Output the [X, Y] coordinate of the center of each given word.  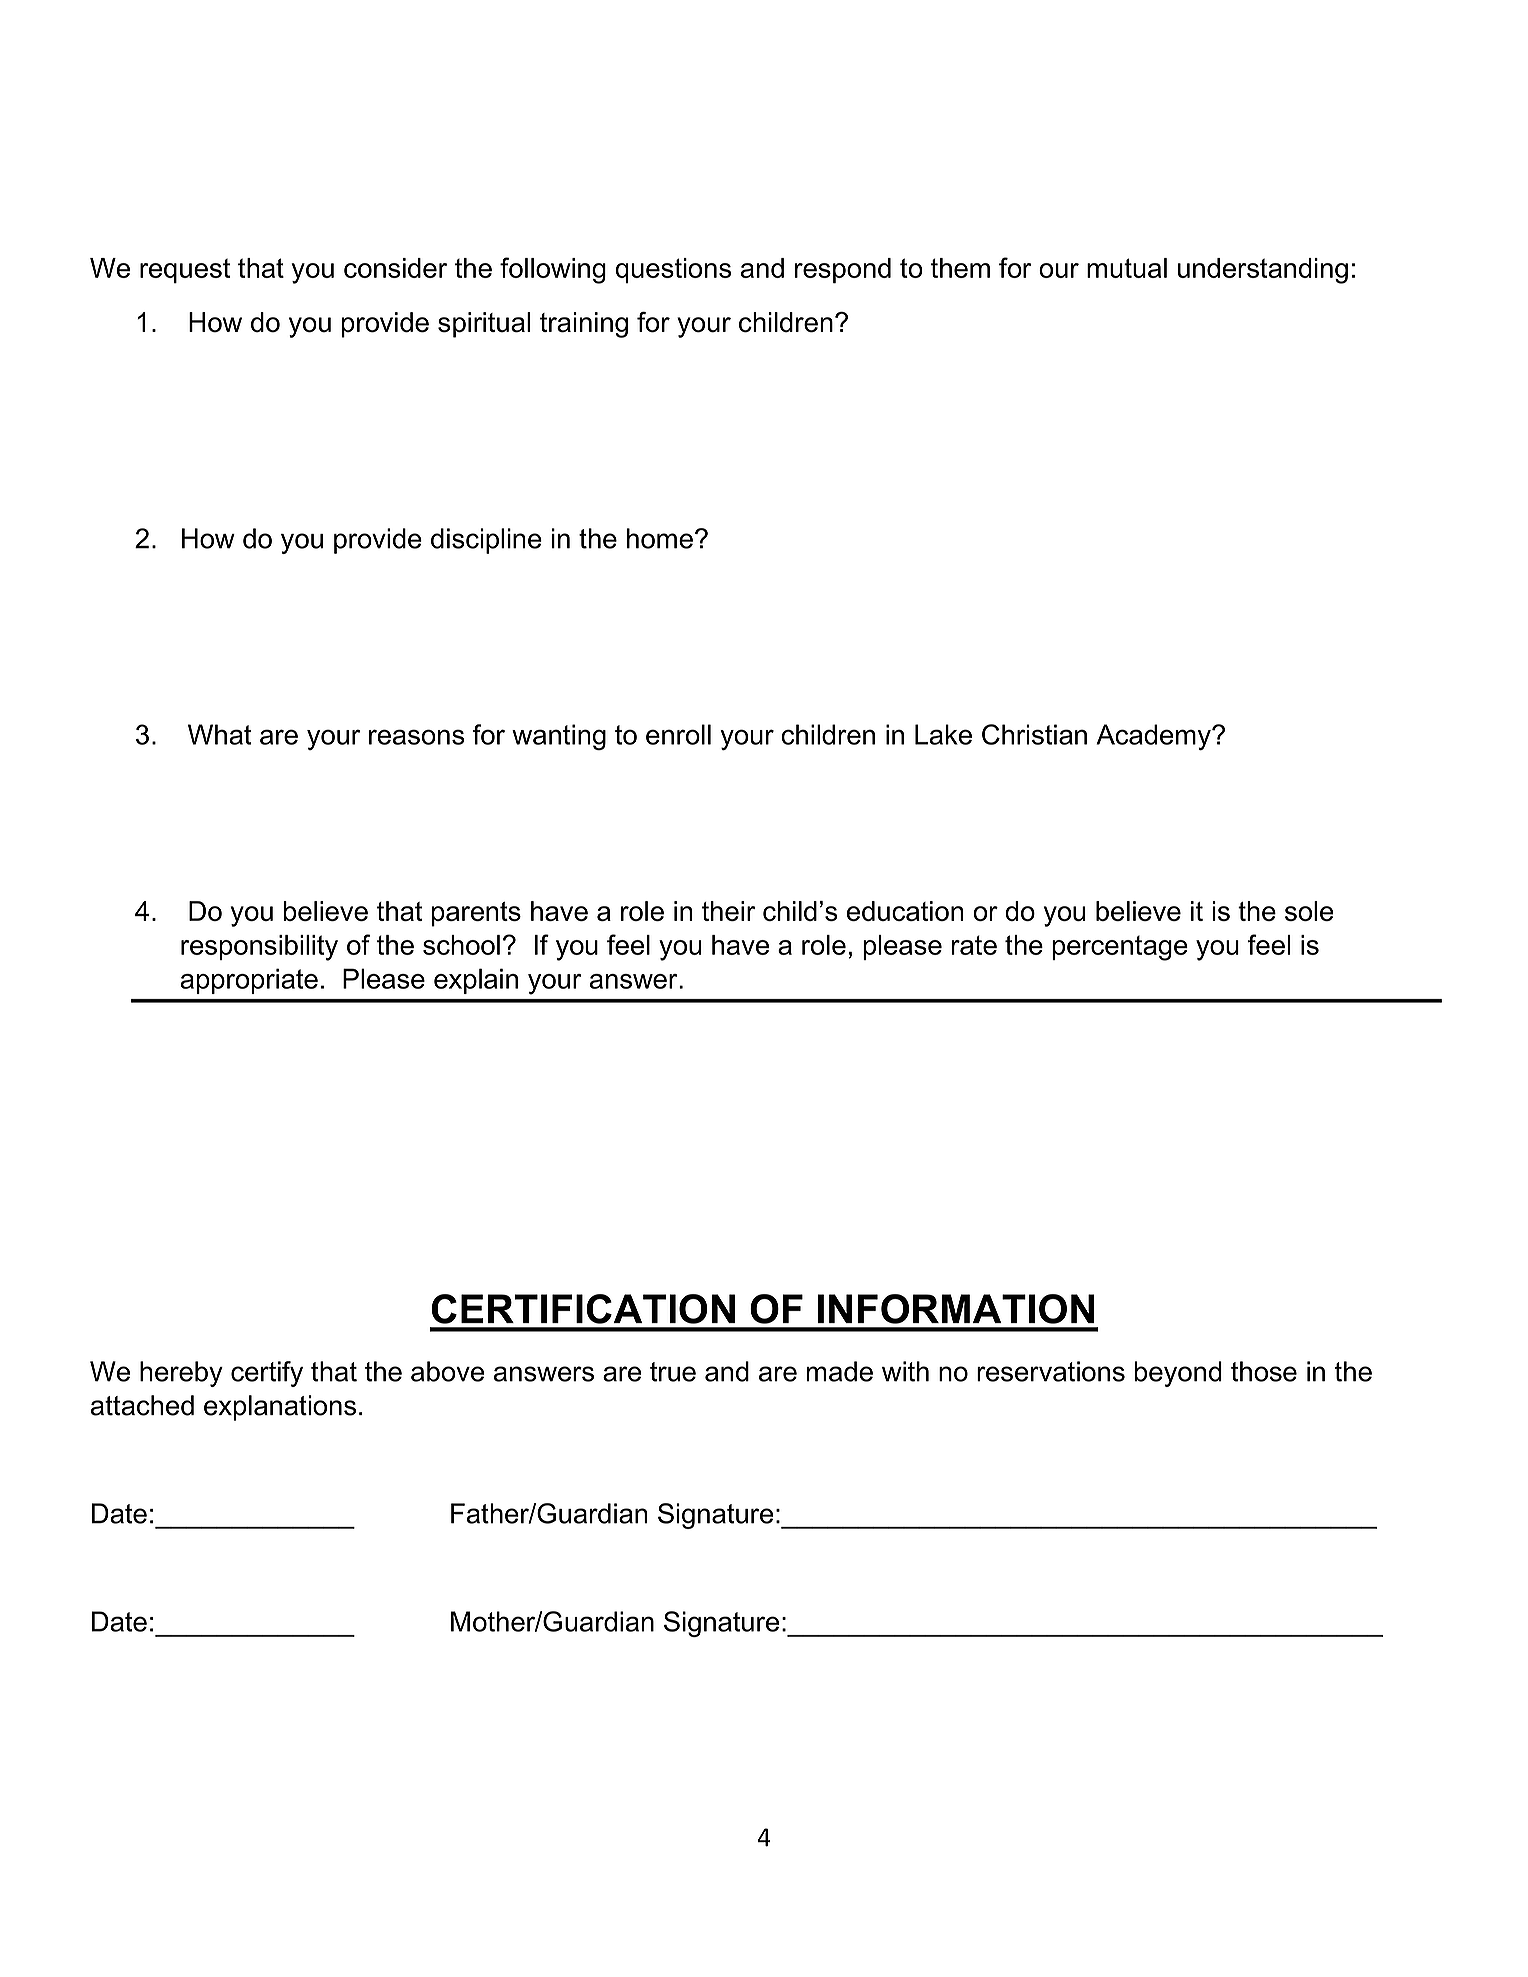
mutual [1127, 268]
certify [267, 1374]
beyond [1178, 1374]
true [673, 1372]
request [185, 271]
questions [673, 270]
